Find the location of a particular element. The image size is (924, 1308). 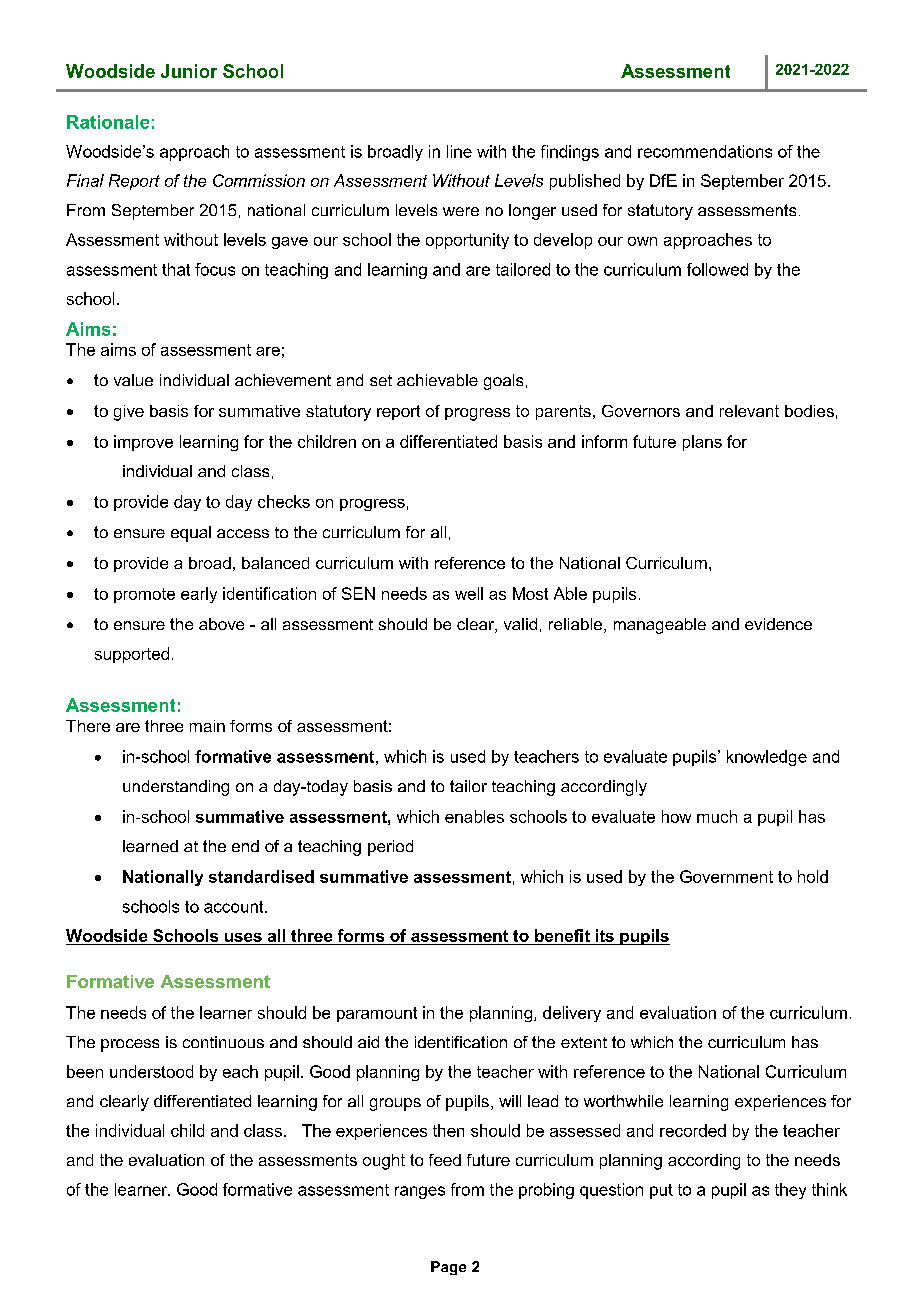

period is located at coordinates (390, 848).
